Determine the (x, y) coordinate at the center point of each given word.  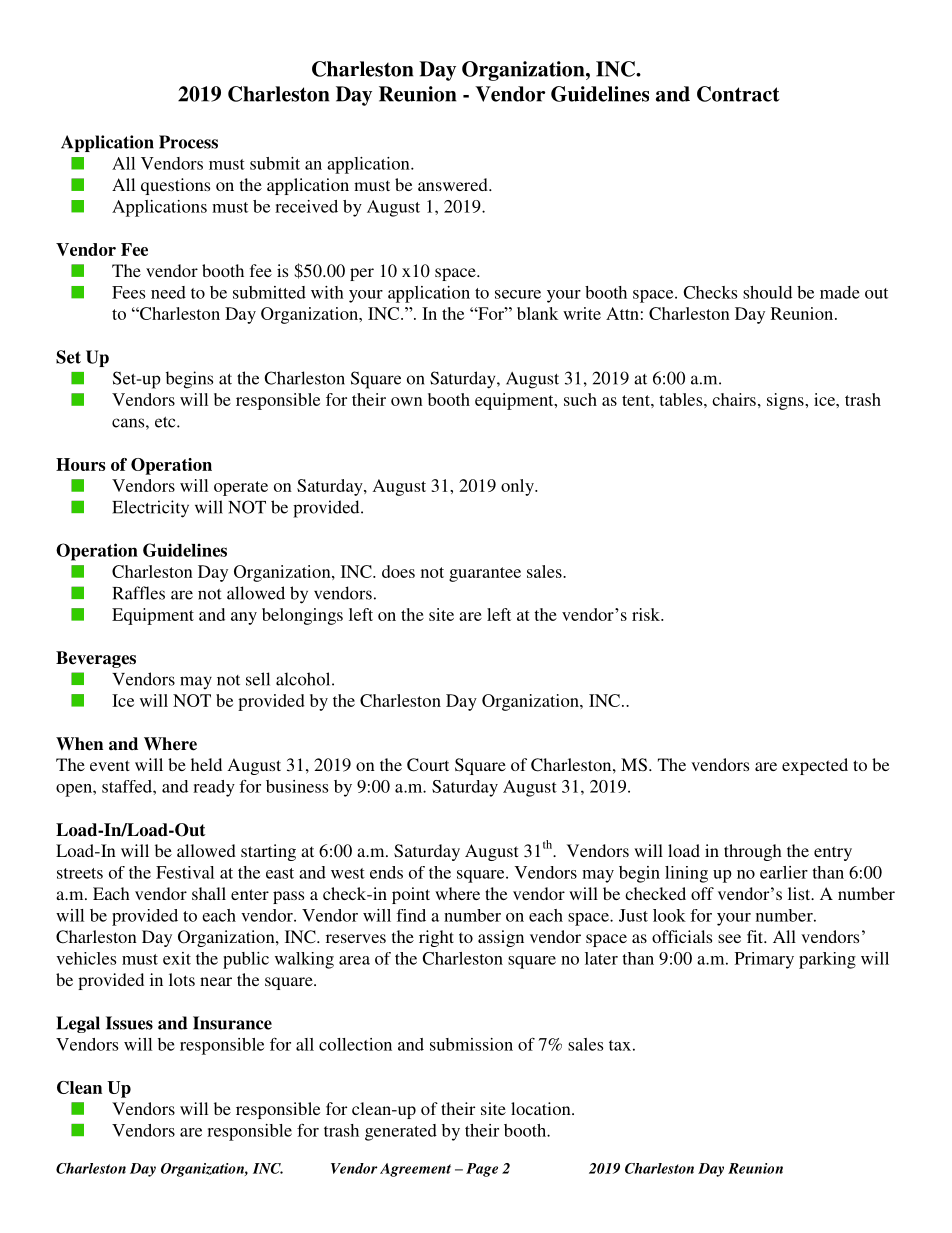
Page (482, 1170)
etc (166, 422)
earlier (784, 872)
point (411, 895)
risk (647, 614)
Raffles (138, 593)
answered (454, 184)
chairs (734, 399)
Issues (129, 1023)
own (407, 401)
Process (188, 142)
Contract (738, 94)
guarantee (485, 574)
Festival (185, 872)
